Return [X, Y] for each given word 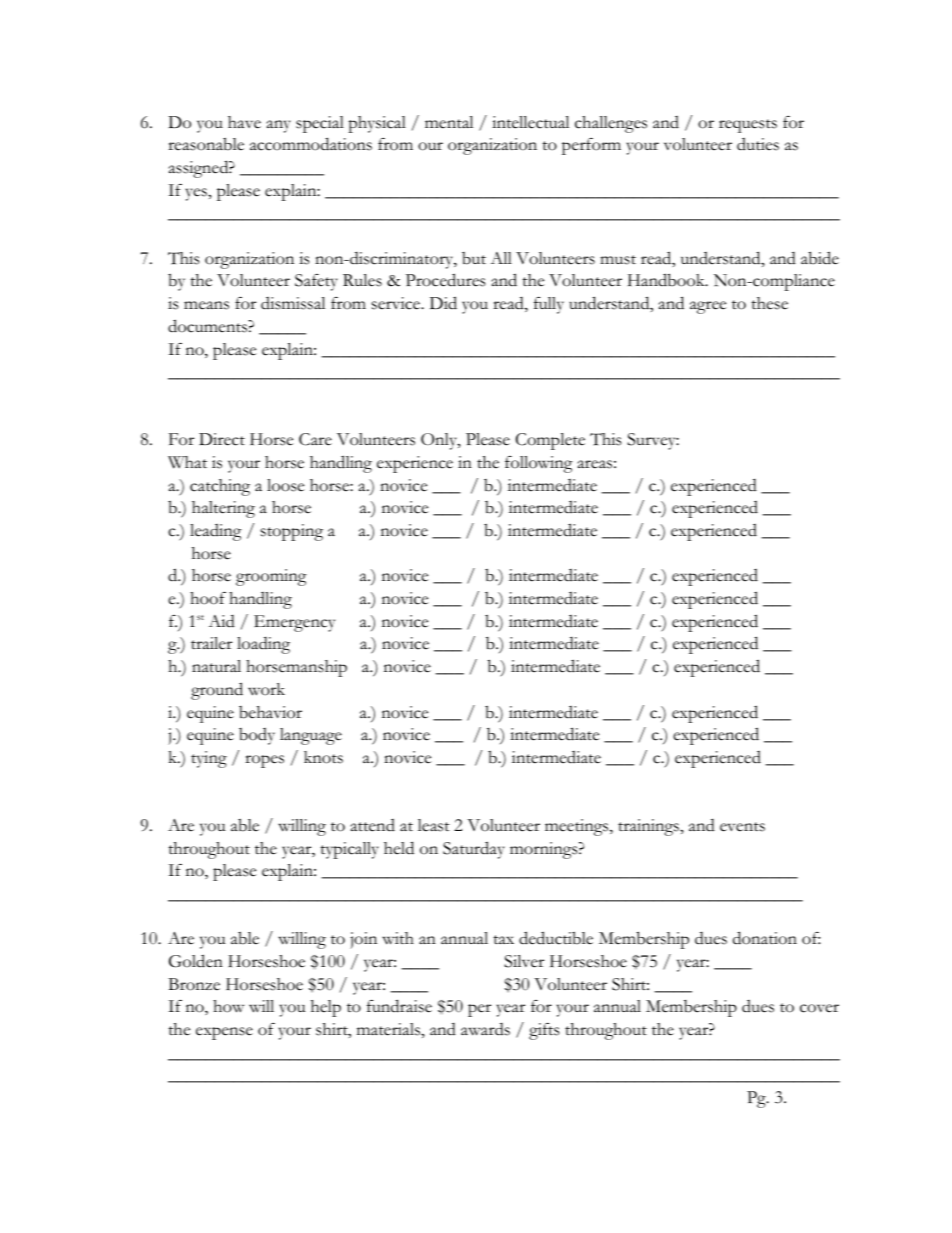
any [279, 126]
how [228, 1006]
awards [485, 1029]
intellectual [530, 122]
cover [819, 1008]
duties [758, 144]
